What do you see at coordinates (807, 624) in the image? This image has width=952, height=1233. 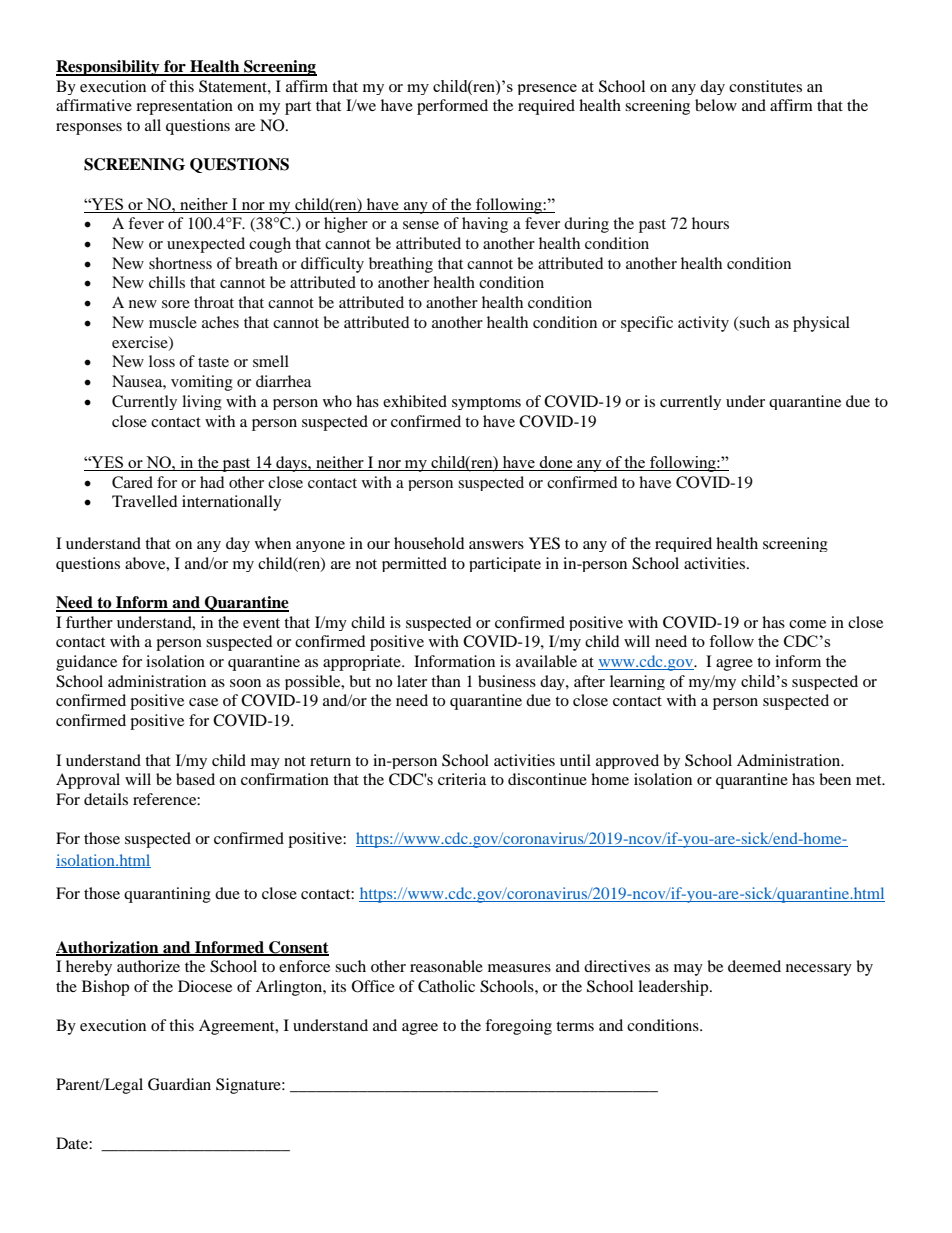 I see `come` at bounding box center [807, 624].
